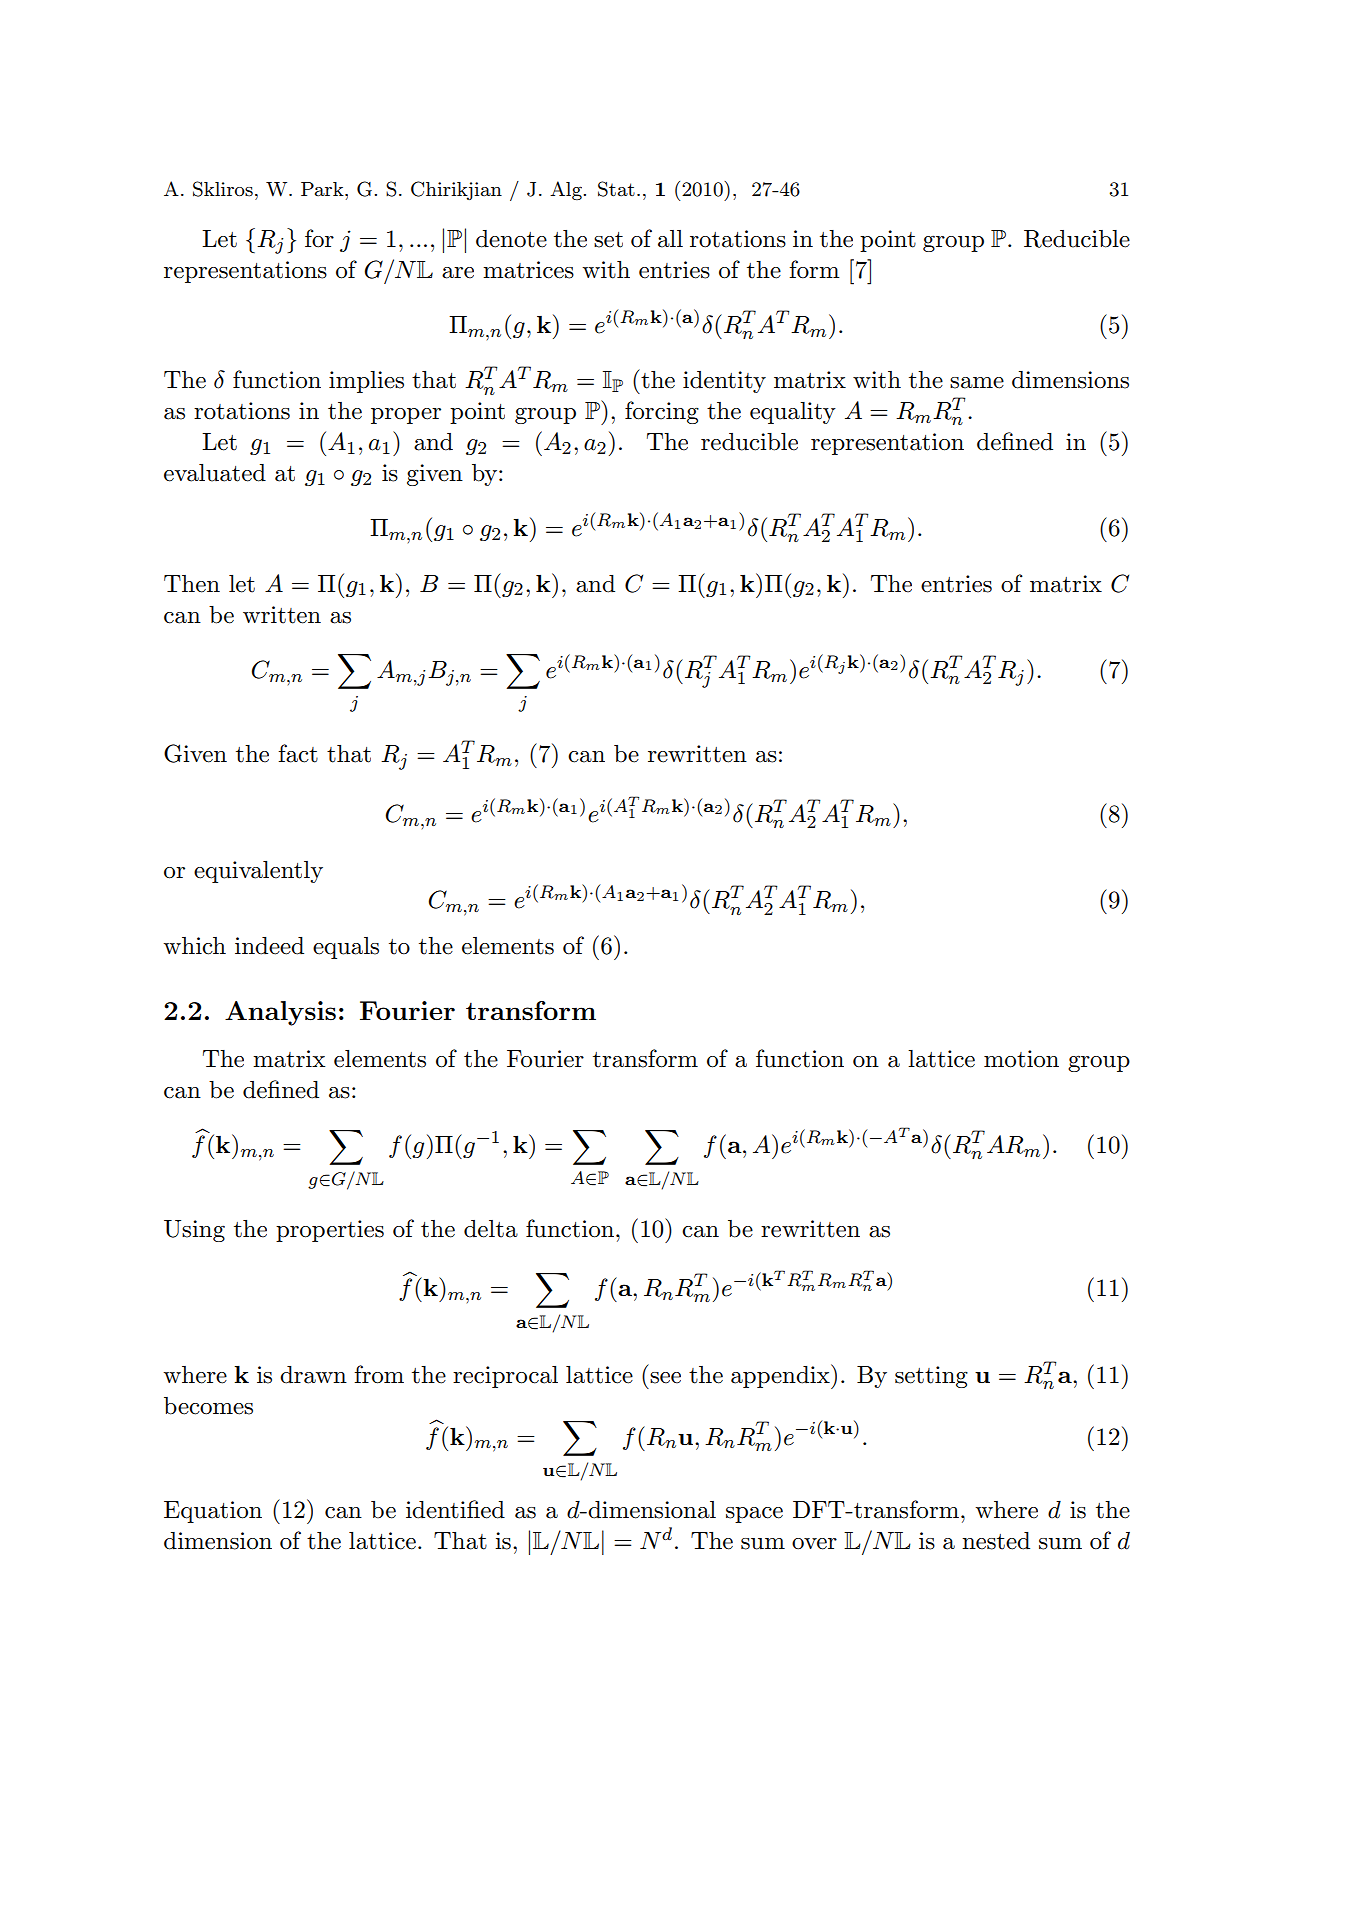  What do you see at coordinates (754, 1515) in the screenshot?
I see `space` at bounding box center [754, 1515].
